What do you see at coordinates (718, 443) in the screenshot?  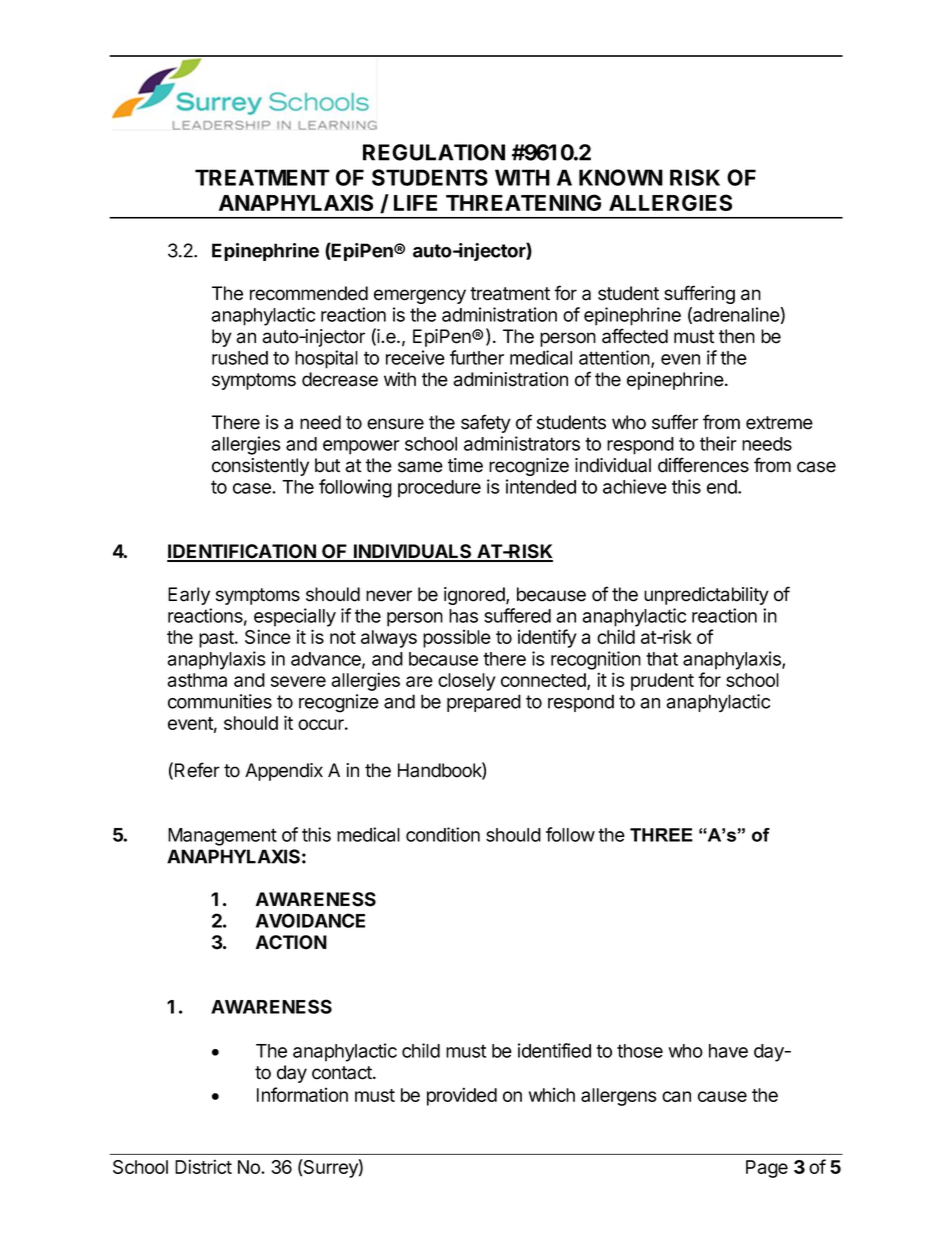 I see `their` at bounding box center [718, 443].
